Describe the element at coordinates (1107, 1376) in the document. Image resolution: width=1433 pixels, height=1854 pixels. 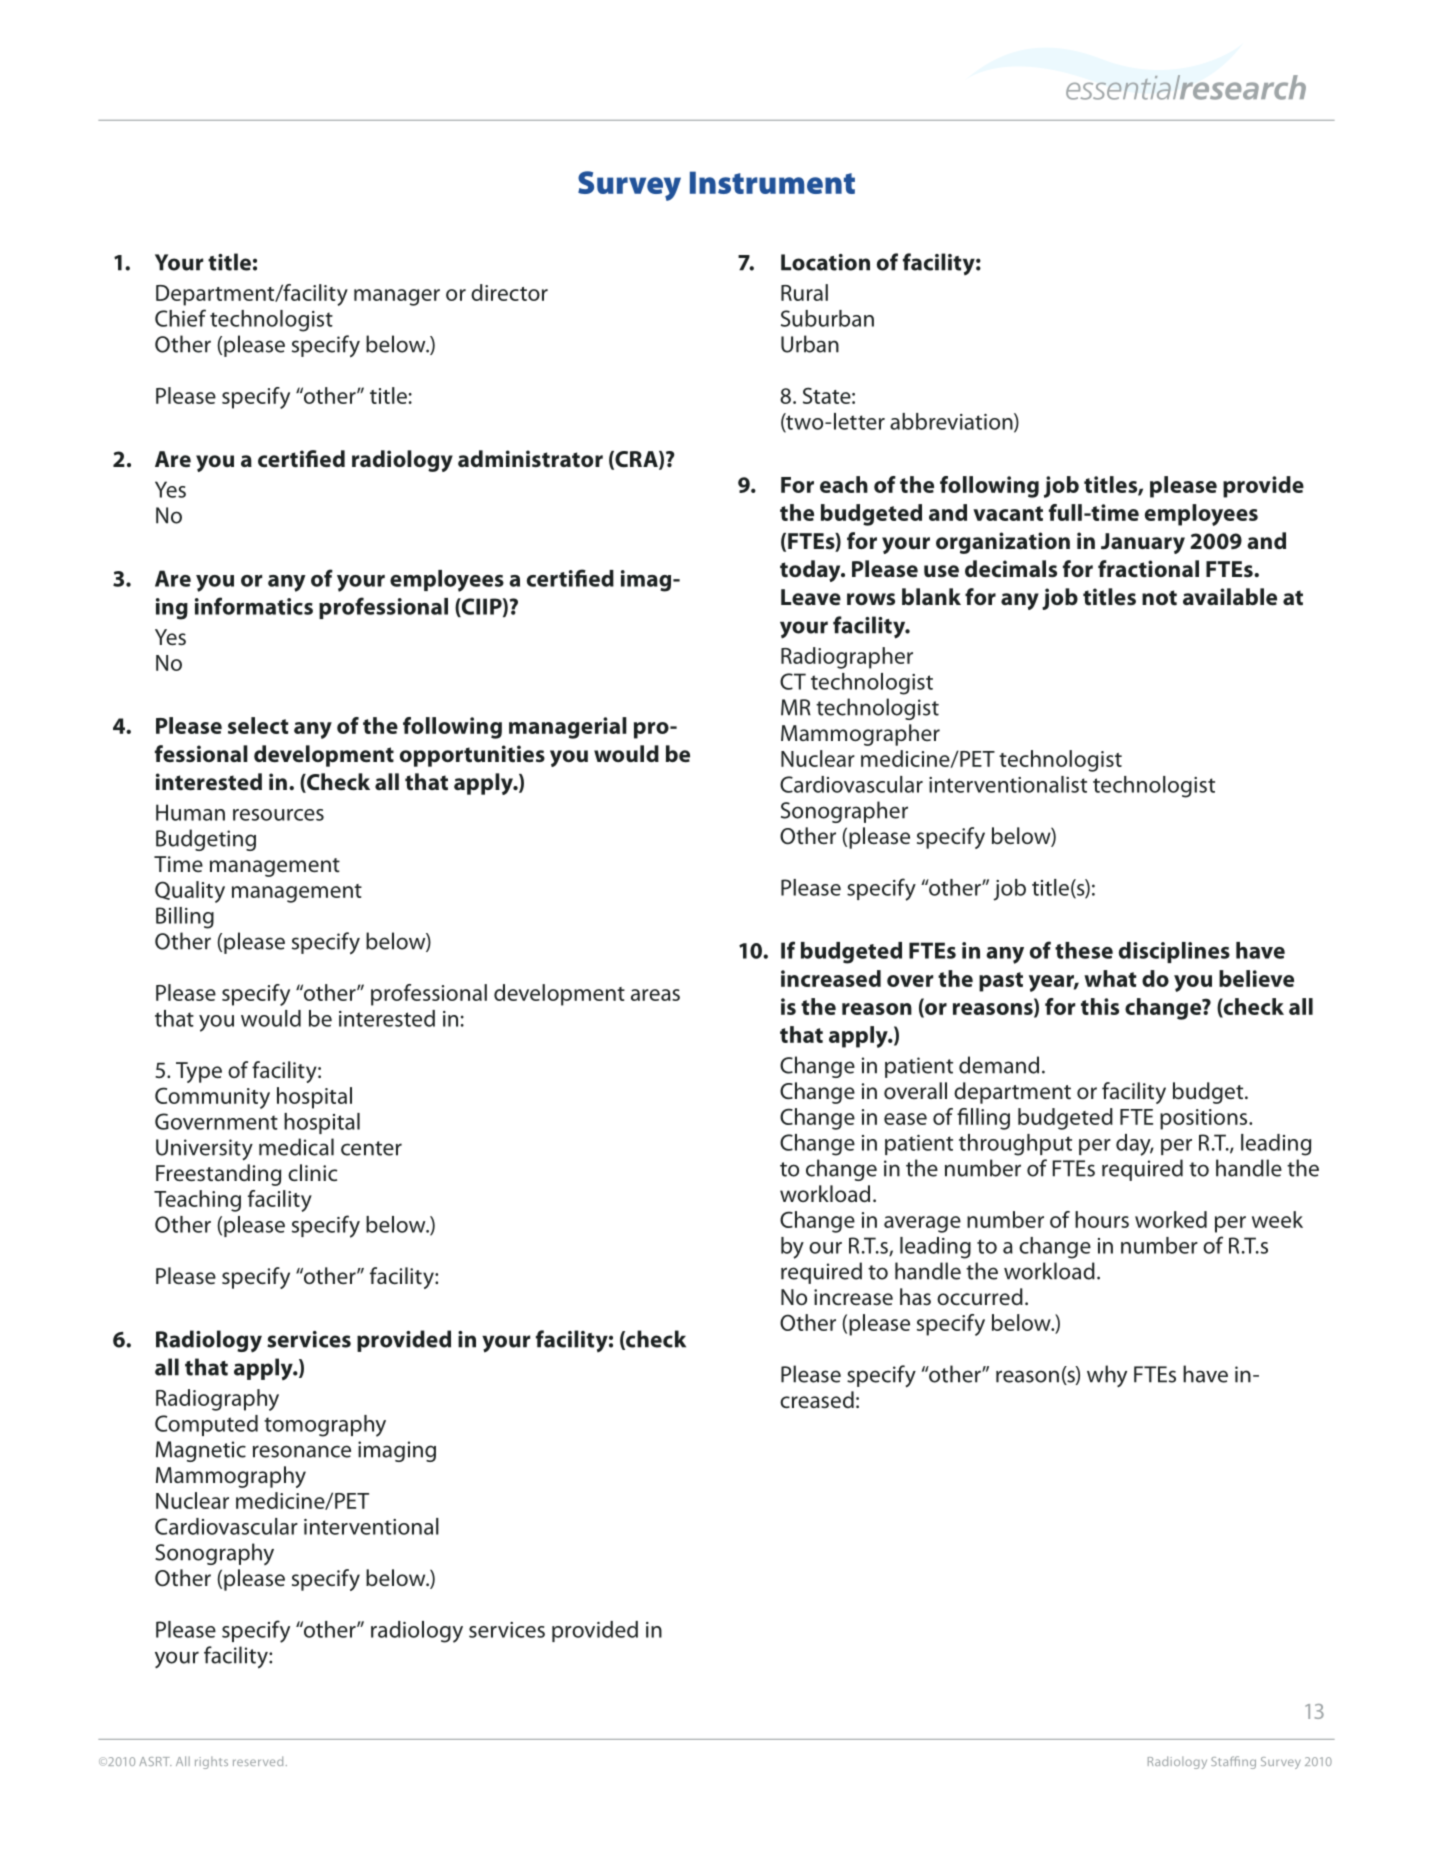
I see `why` at that location.
